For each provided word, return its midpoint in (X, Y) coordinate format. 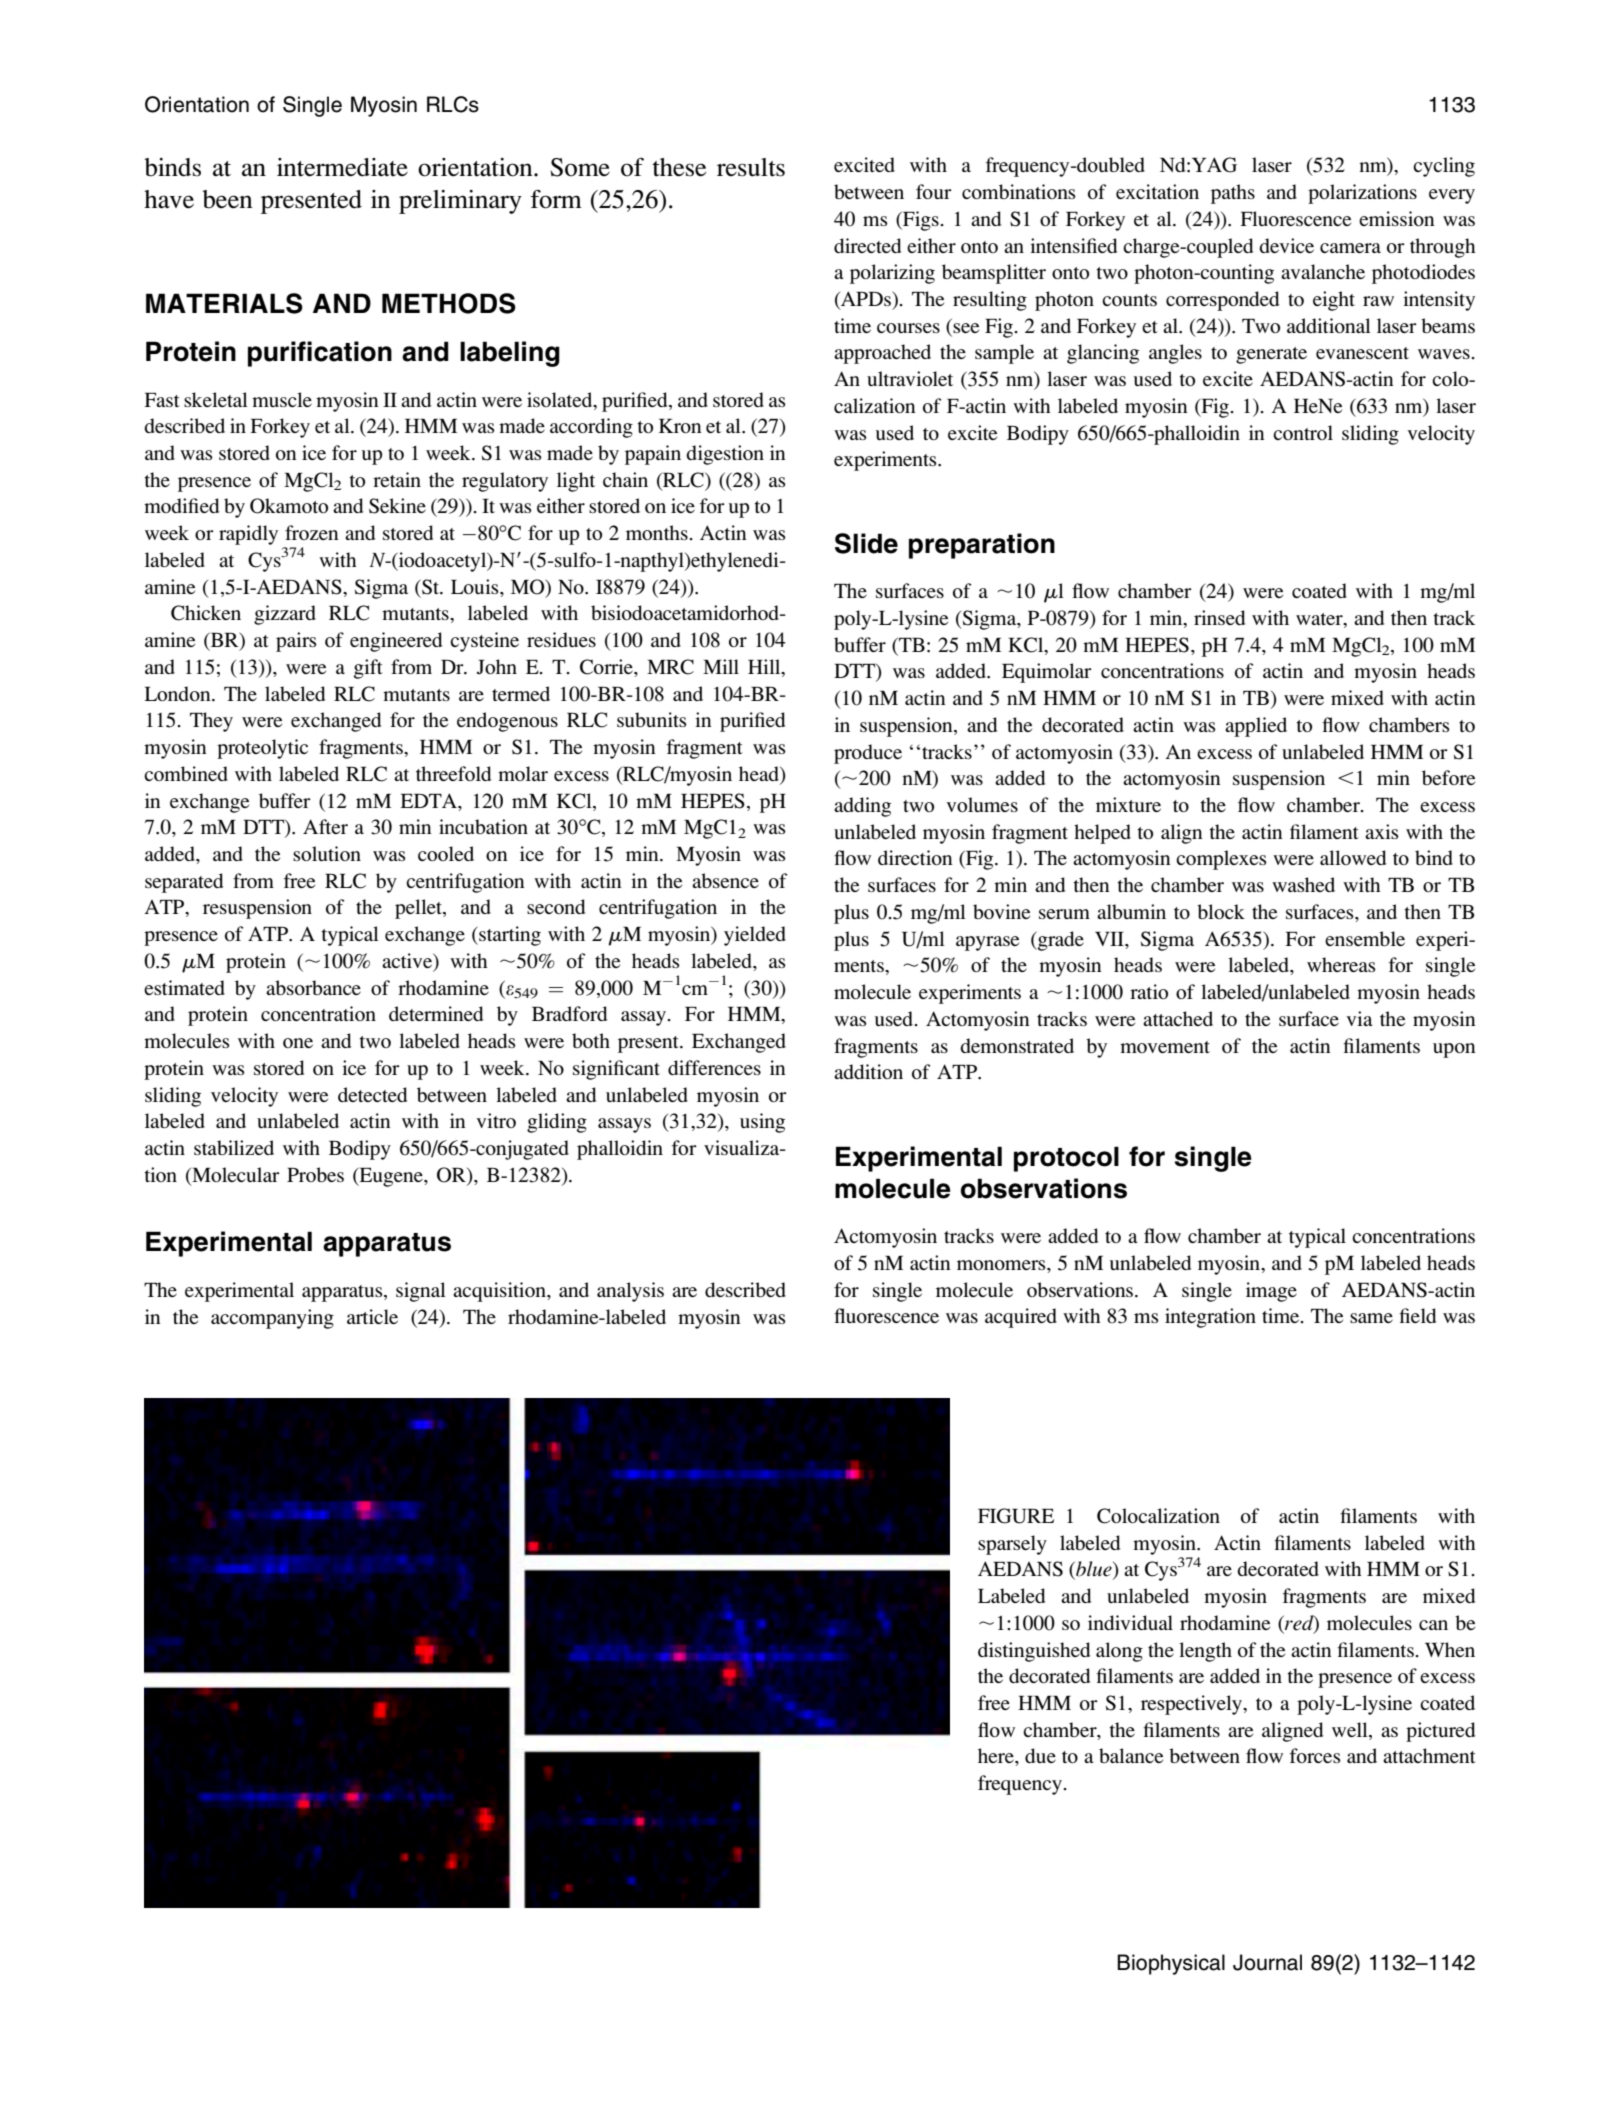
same (1371, 1318)
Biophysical (1171, 1964)
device (1286, 245)
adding (862, 807)
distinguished (1034, 1652)
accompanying (272, 1319)
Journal (1267, 1962)
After (325, 826)
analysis (630, 1292)
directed (867, 245)
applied (1256, 727)
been (227, 199)
